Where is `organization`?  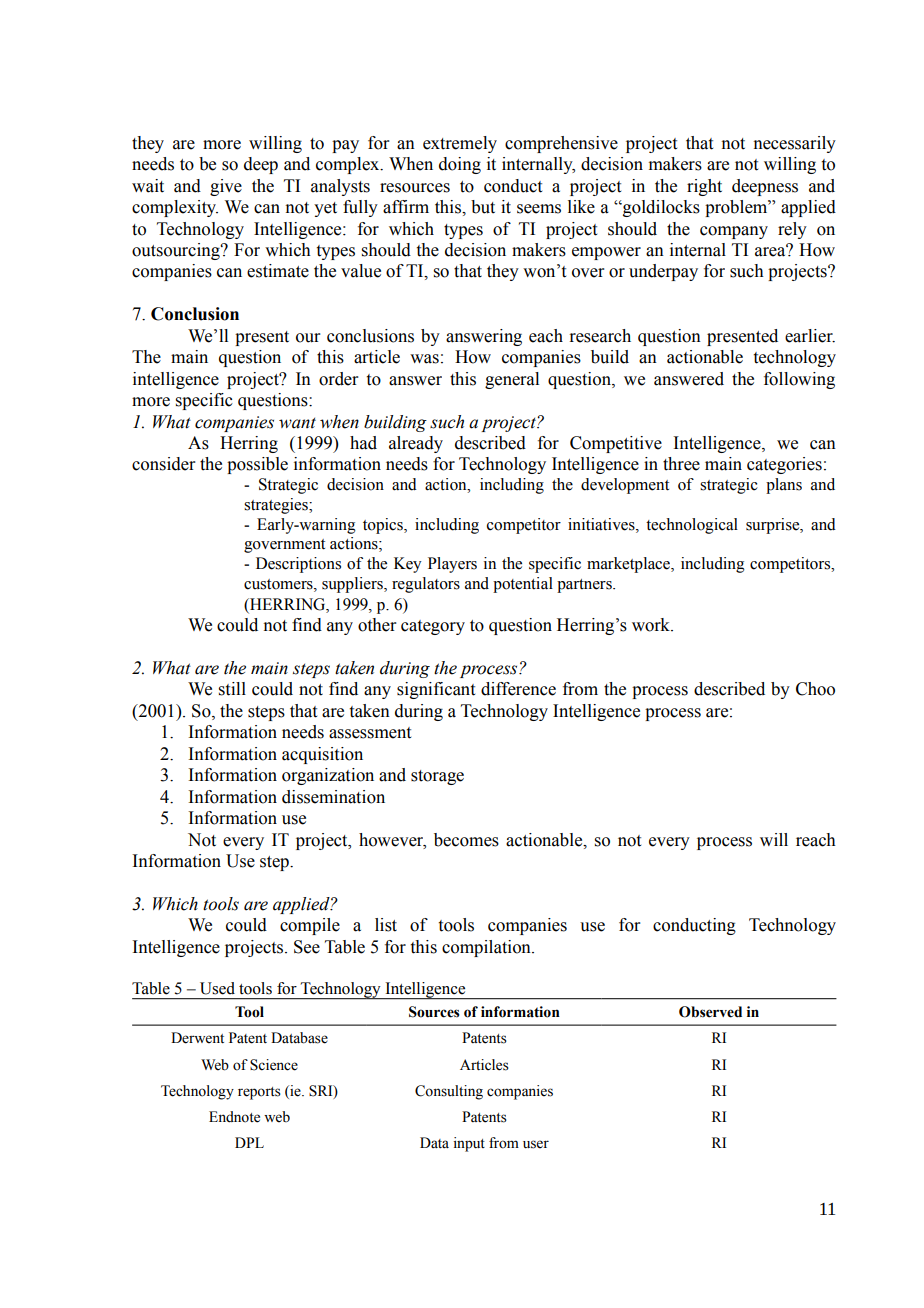 organization is located at coordinates (328, 776).
